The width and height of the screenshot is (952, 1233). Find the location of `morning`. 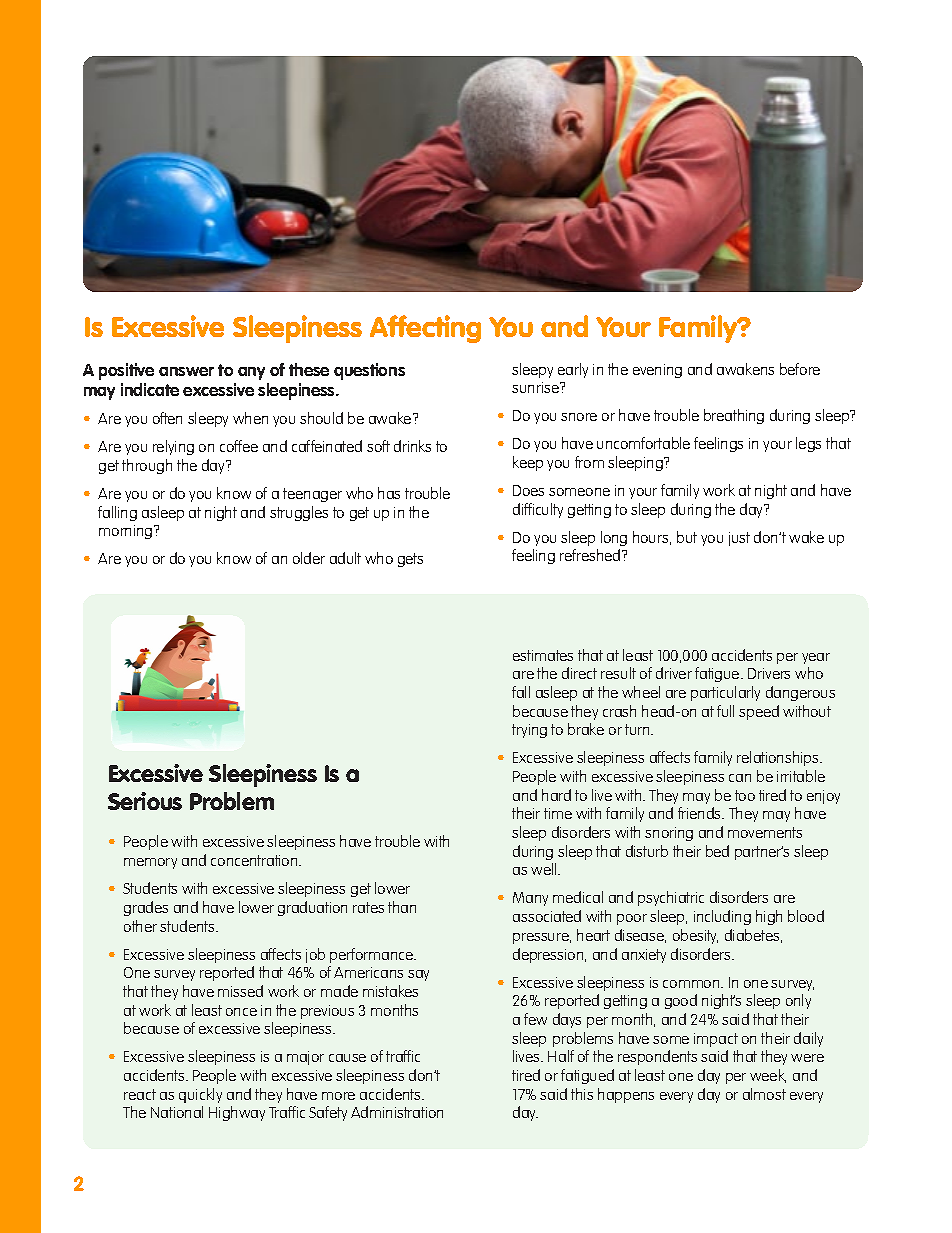

morning is located at coordinates (127, 532).
